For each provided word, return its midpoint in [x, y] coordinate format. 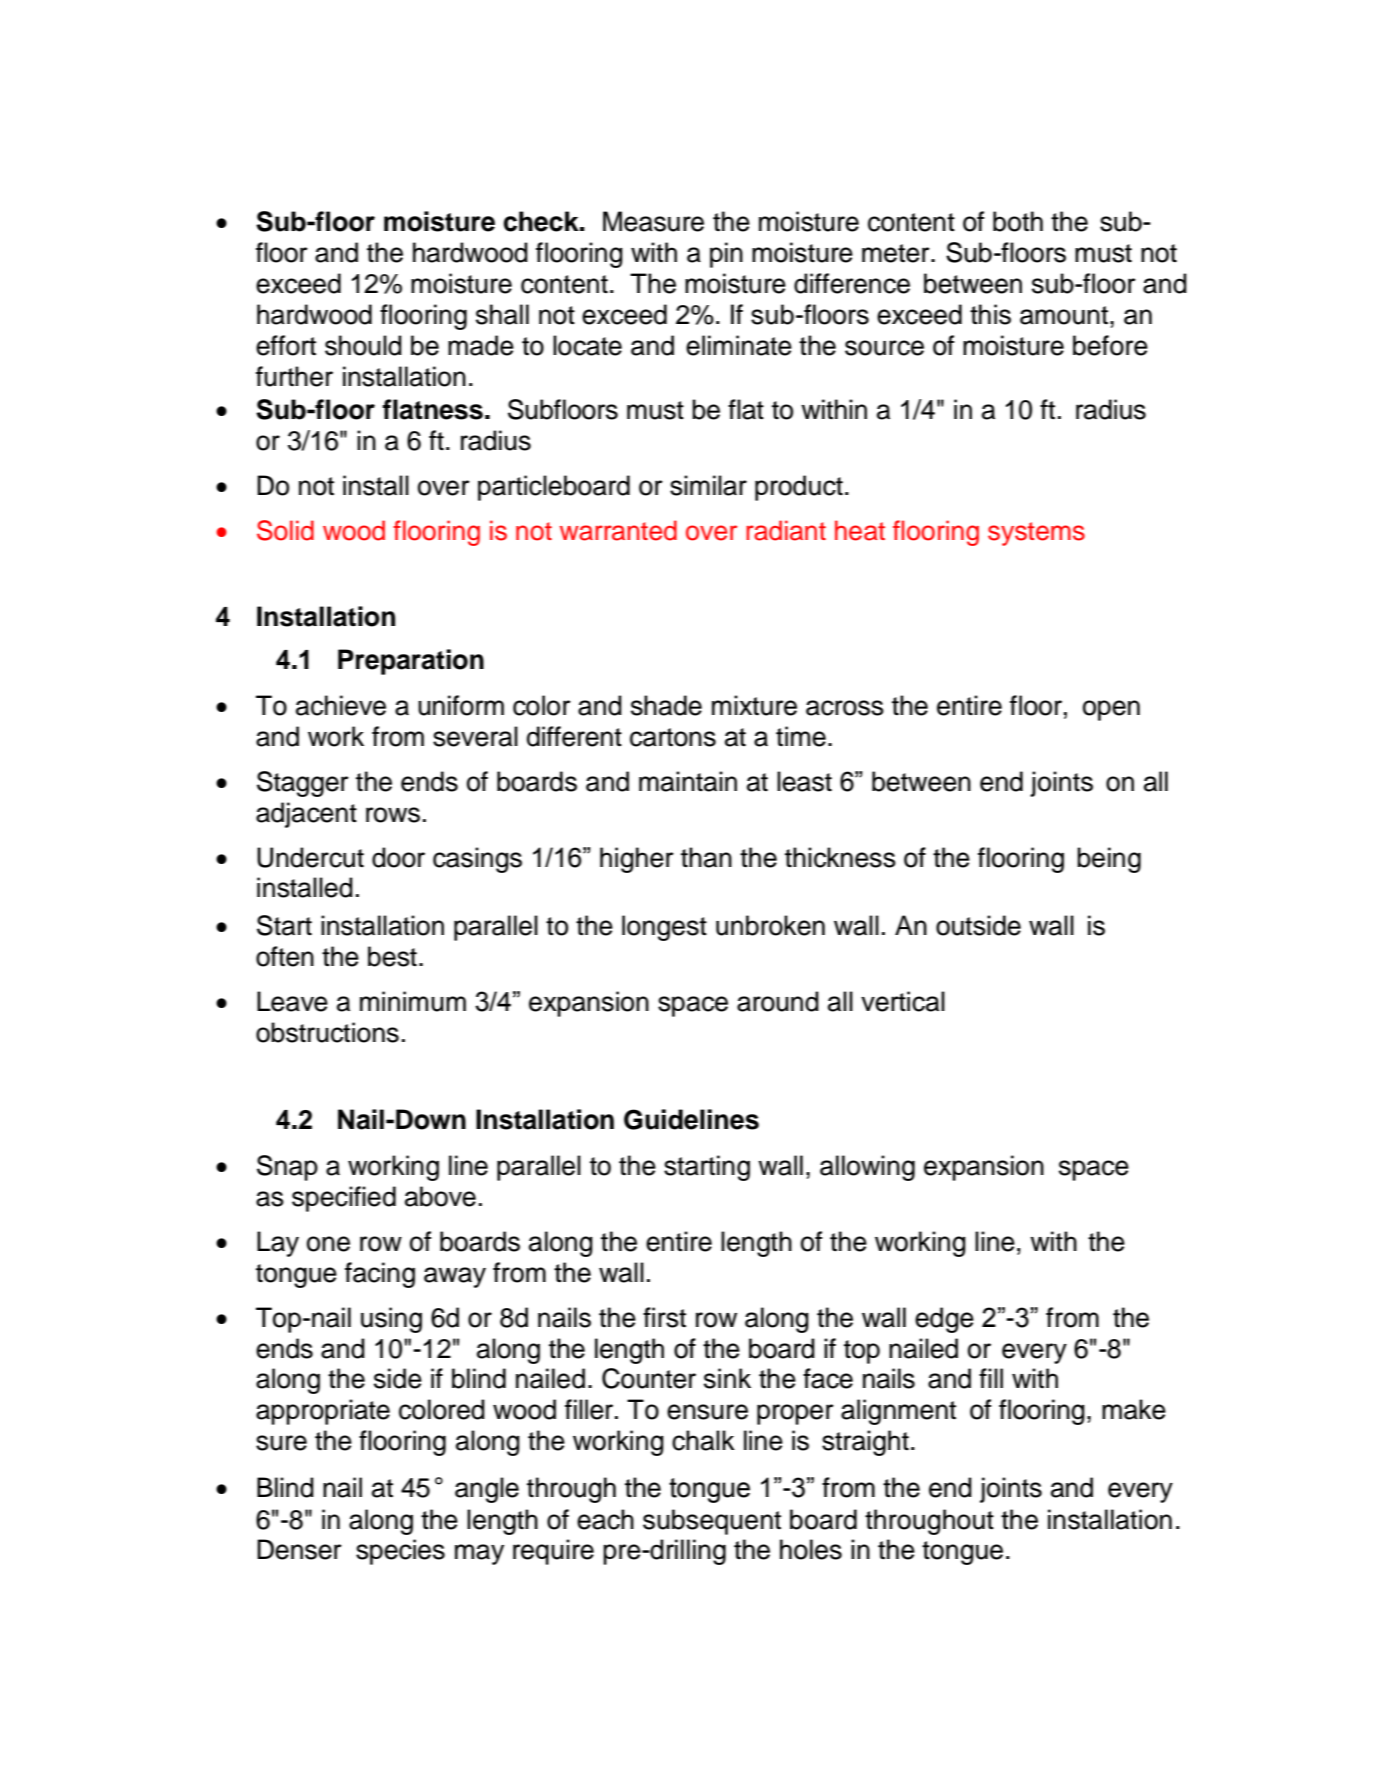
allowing [867, 1168]
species [400, 1552]
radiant [786, 530]
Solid [285, 530]
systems [1036, 534]
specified [344, 1199]
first [664, 1317]
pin [726, 255]
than [706, 857]
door [398, 857]
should [363, 345]
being [1109, 860]
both [1018, 221]
